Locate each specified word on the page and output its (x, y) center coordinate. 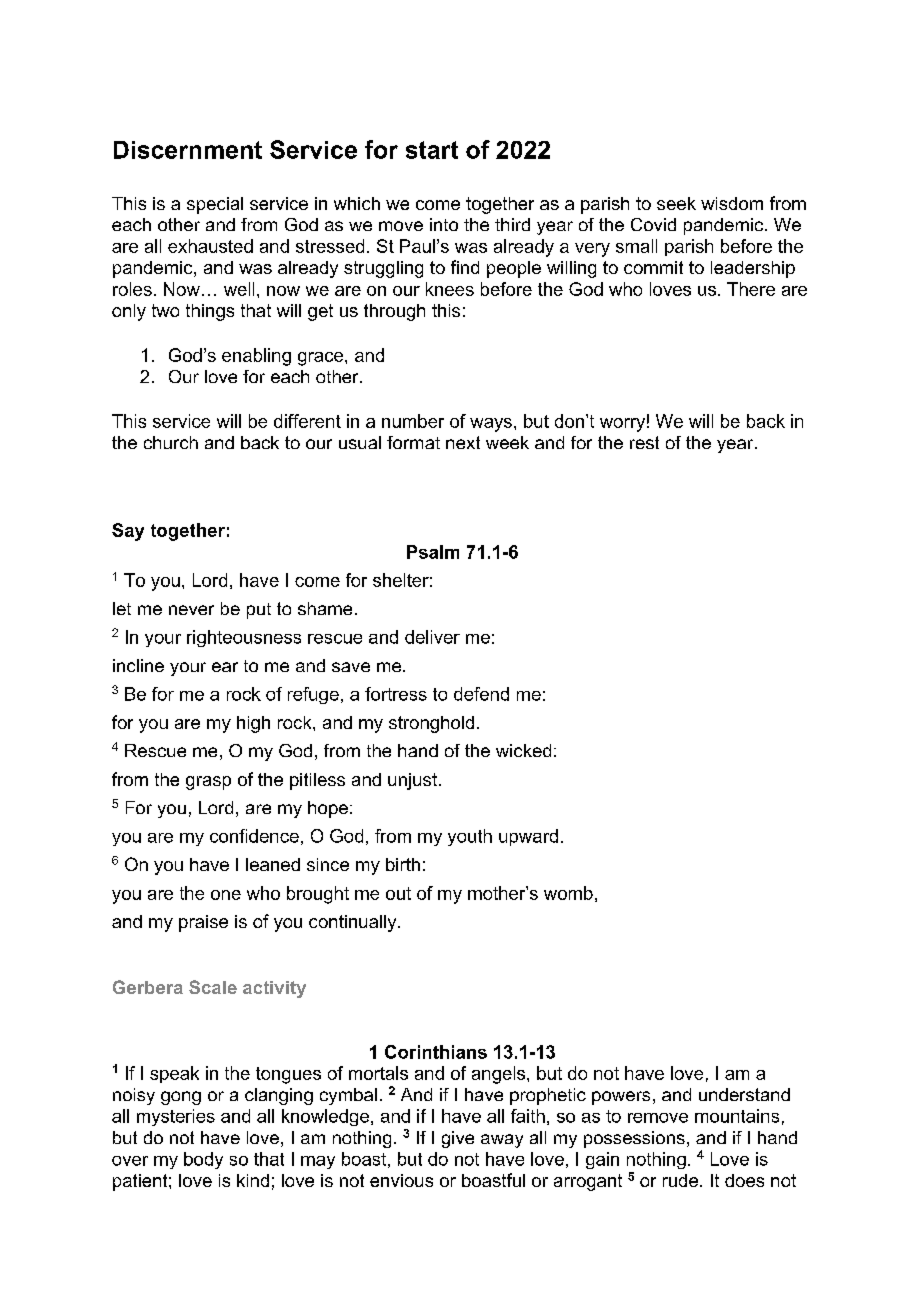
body (203, 1160)
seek (676, 203)
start (432, 150)
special (215, 205)
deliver (432, 637)
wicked (523, 750)
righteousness (244, 638)
